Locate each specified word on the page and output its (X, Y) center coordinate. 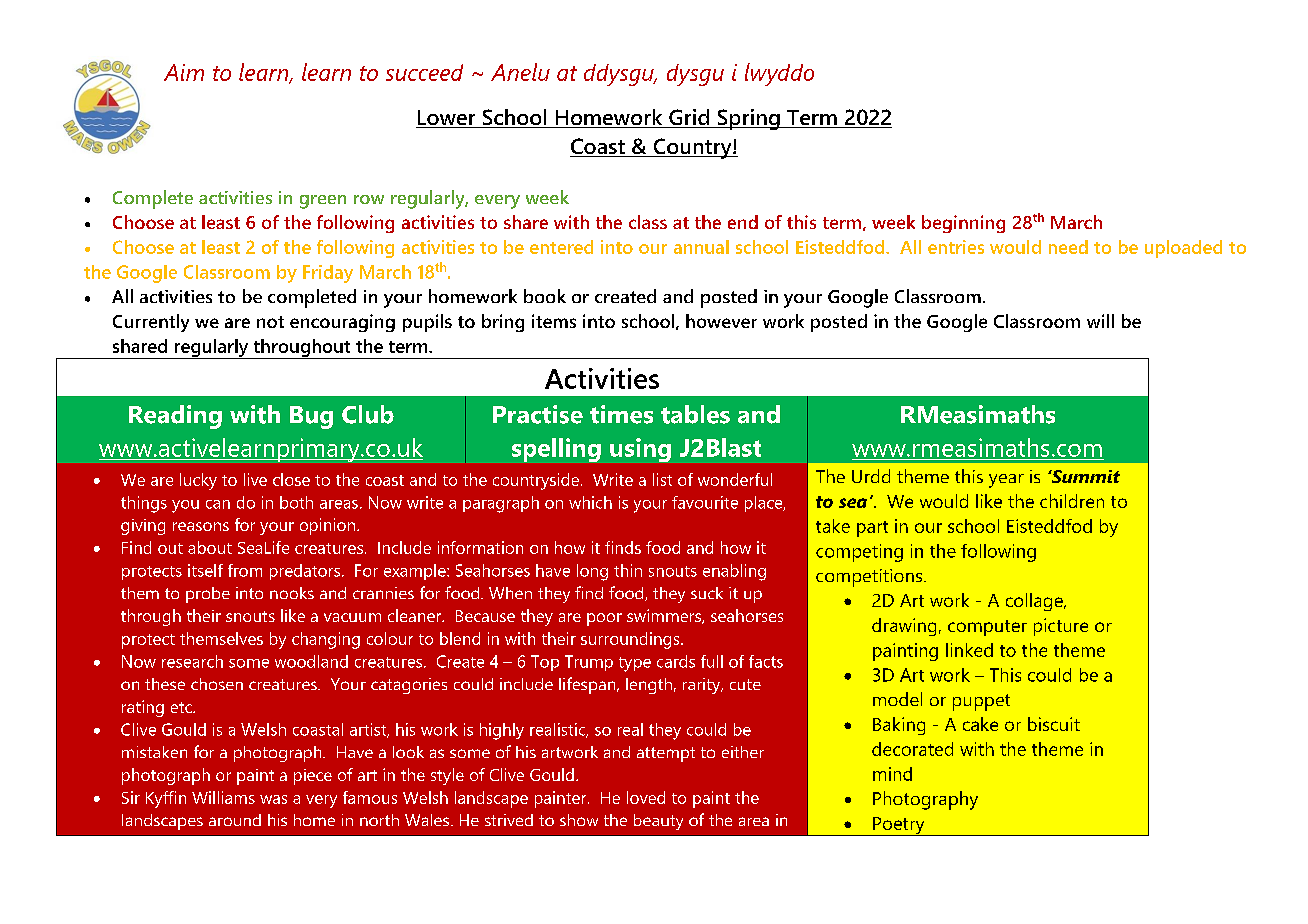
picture (1061, 627)
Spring (748, 119)
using (640, 450)
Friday (328, 274)
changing (326, 640)
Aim (184, 72)
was (273, 799)
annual (701, 247)
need (1068, 247)
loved (646, 797)
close (291, 479)
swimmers (665, 616)
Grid (689, 118)
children (1072, 501)
